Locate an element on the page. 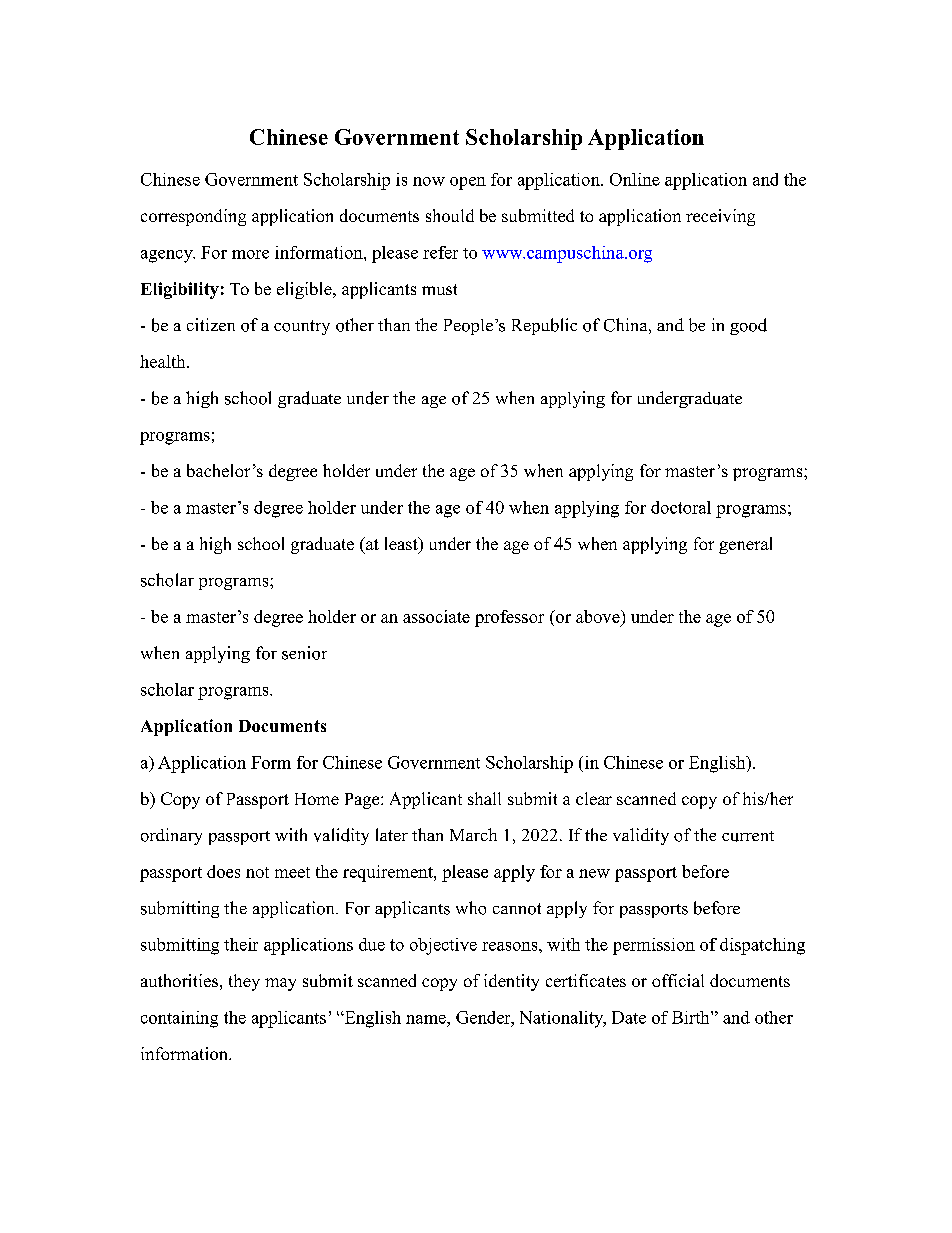 This image has width=952, height=1233. should is located at coordinates (450, 215).
